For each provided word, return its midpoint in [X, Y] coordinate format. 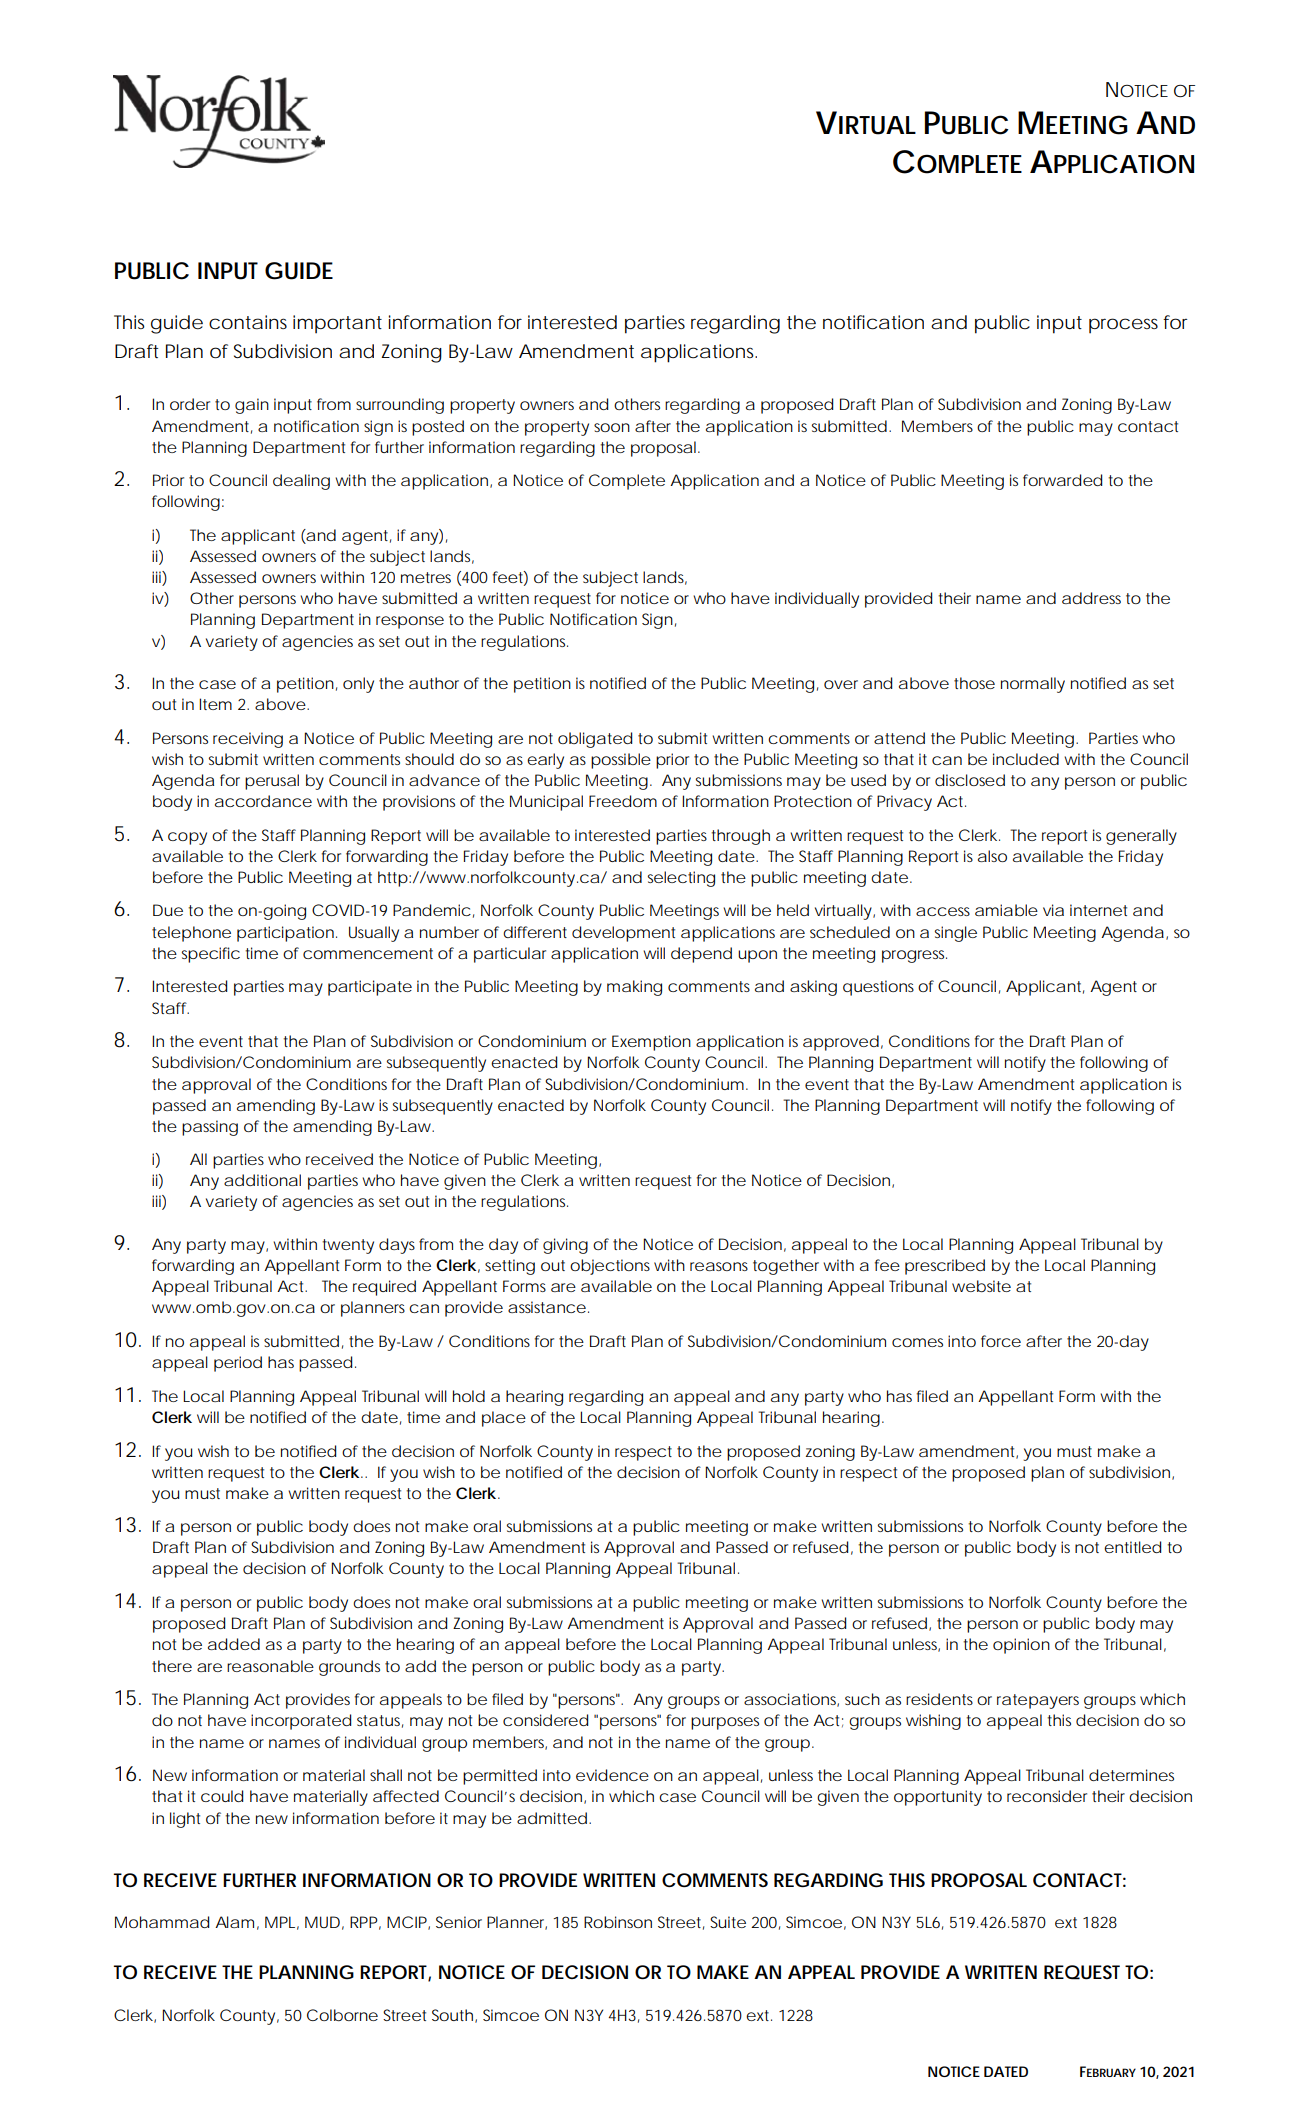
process [1123, 326]
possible [621, 761]
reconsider [1047, 1796]
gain [252, 406]
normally [1033, 685]
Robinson [618, 1922]
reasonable [270, 1666]
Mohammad [162, 1922]
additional [262, 1180]
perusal [272, 782]
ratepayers [1038, 1701]
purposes [725, 1723]
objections [610, 1267]
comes [917, 1342]
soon [612, 427]
